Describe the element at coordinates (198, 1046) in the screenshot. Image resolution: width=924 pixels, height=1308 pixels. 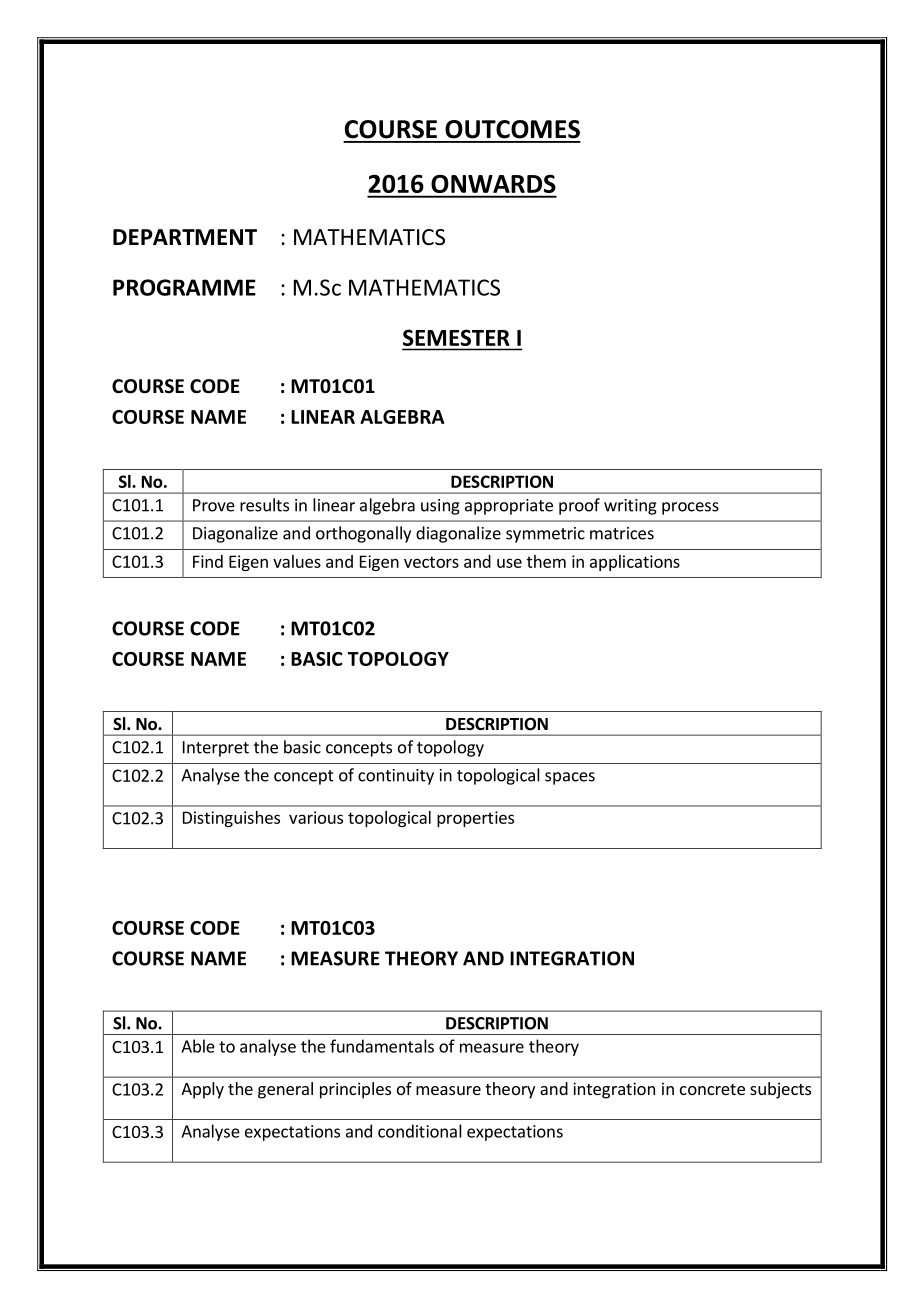
I see `Able` at that location.
